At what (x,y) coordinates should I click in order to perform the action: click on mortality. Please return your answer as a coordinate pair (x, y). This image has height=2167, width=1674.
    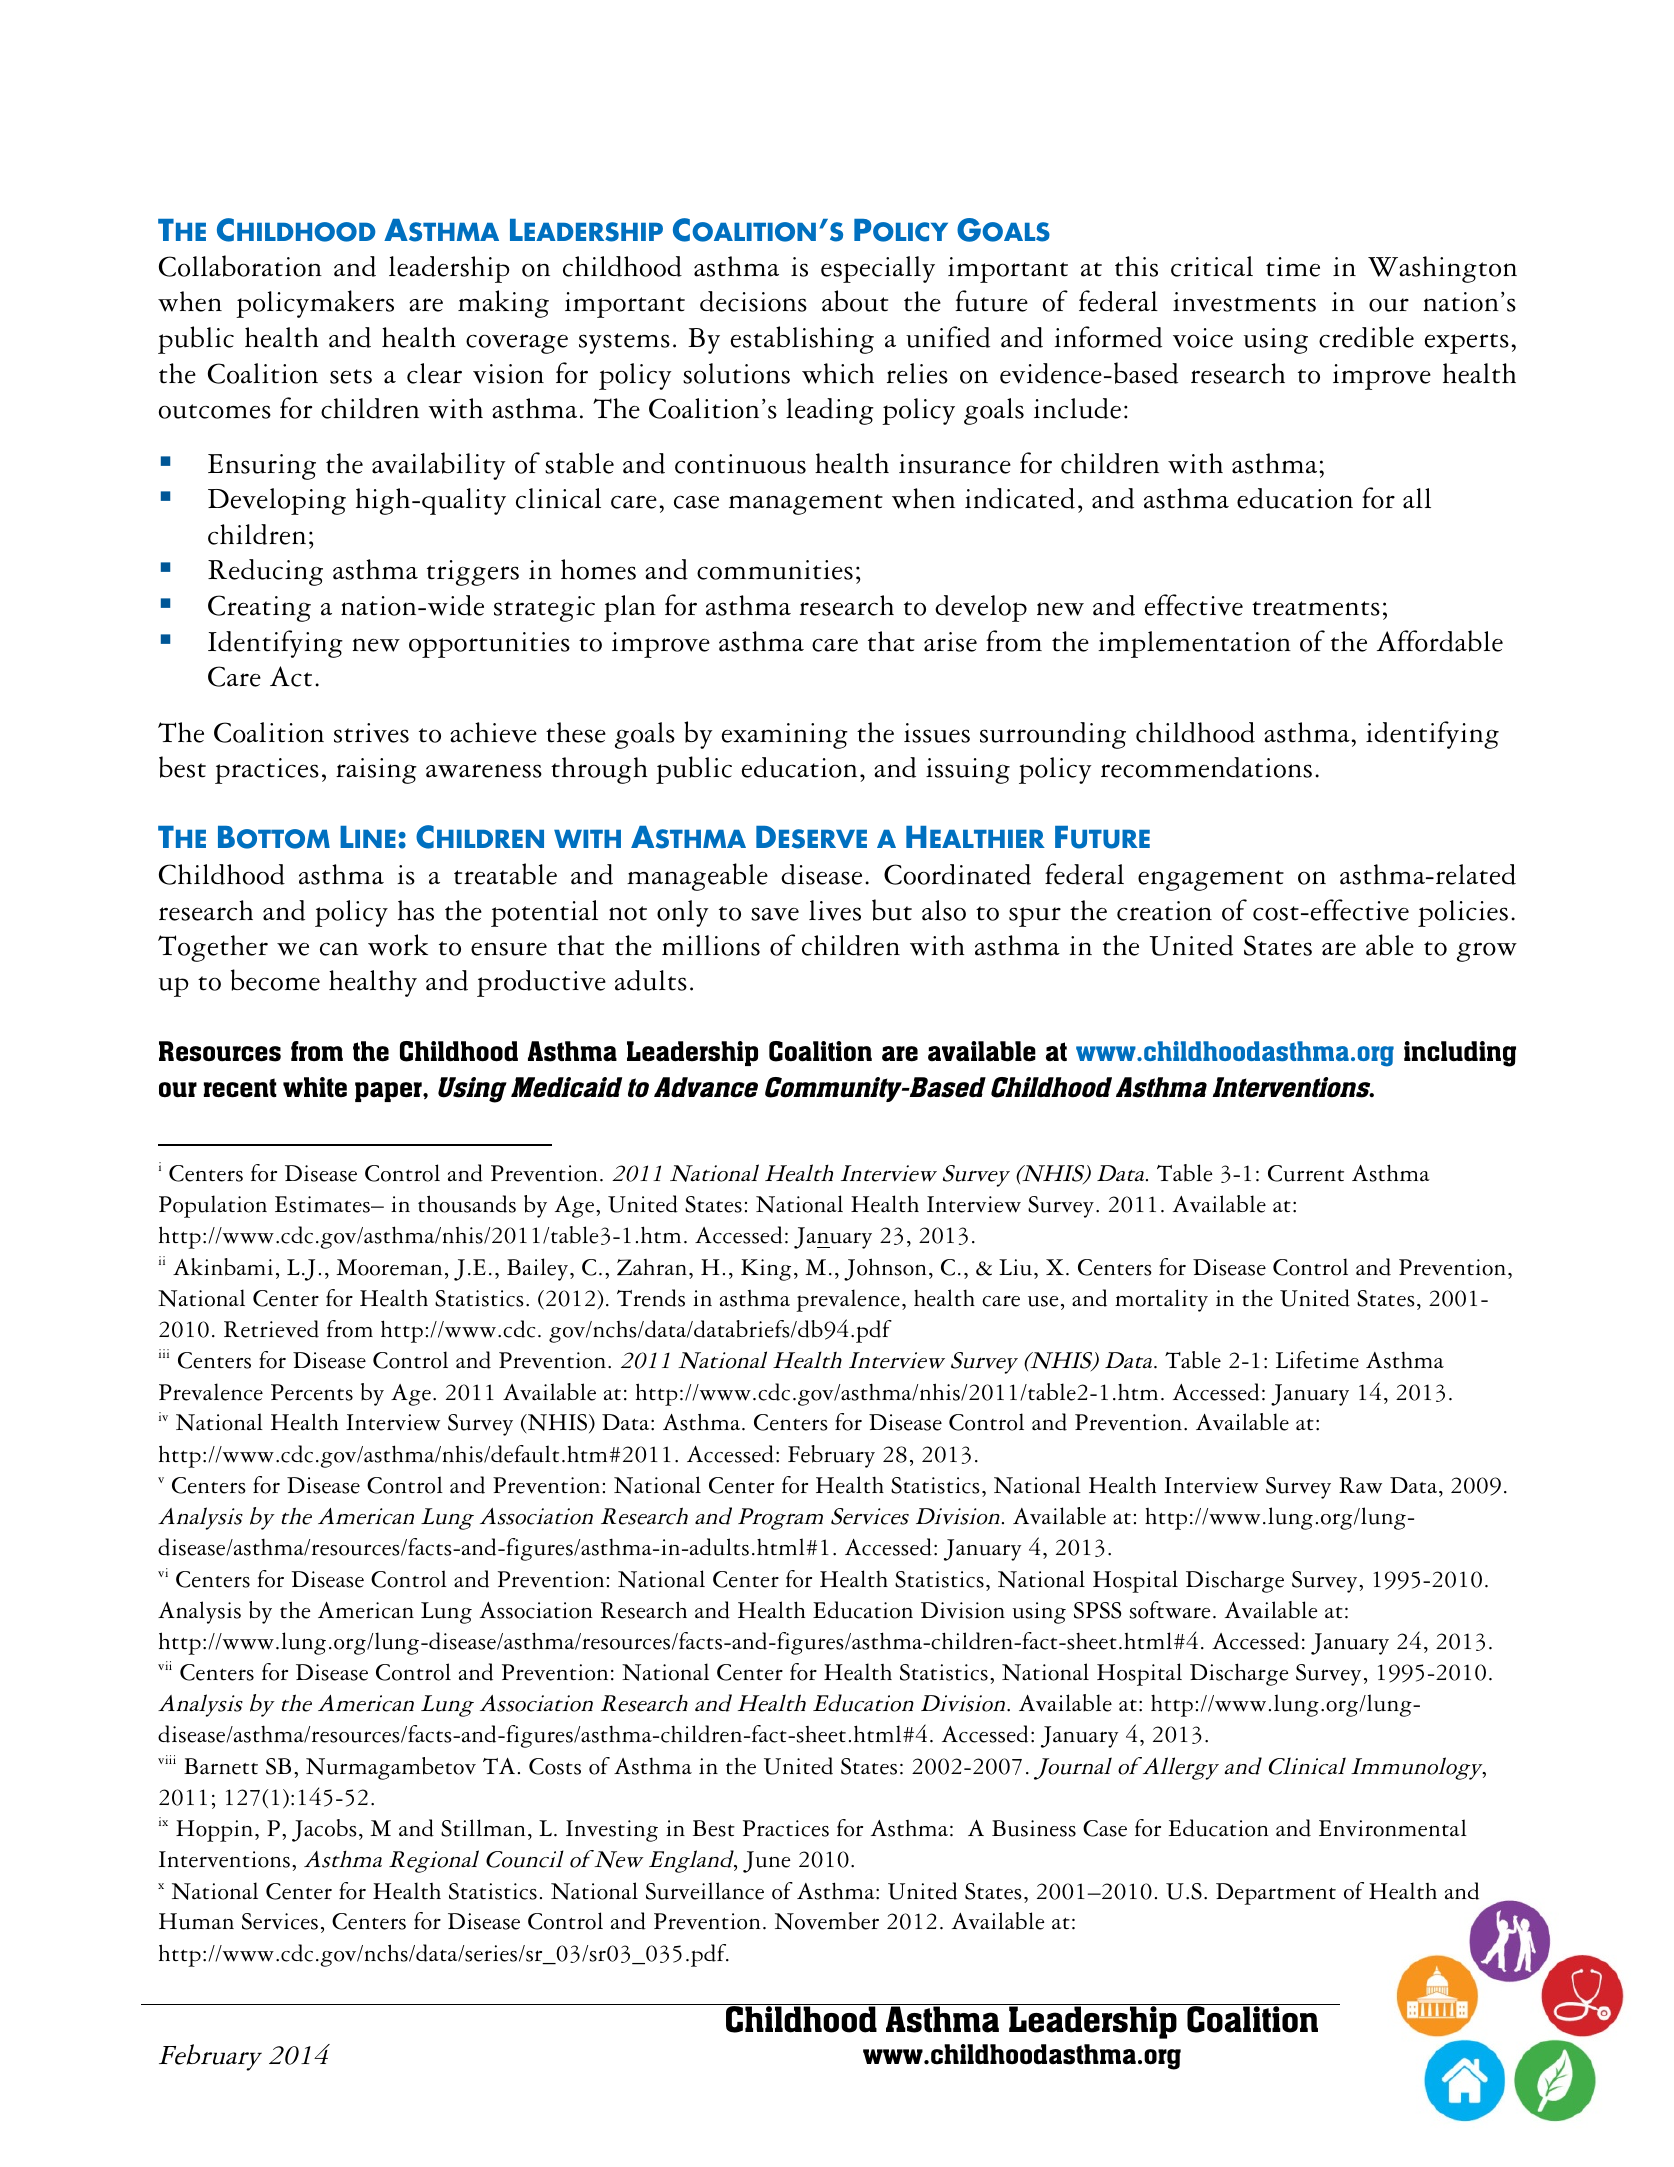
    Looking at the image, I should click on (1161, 1300).
